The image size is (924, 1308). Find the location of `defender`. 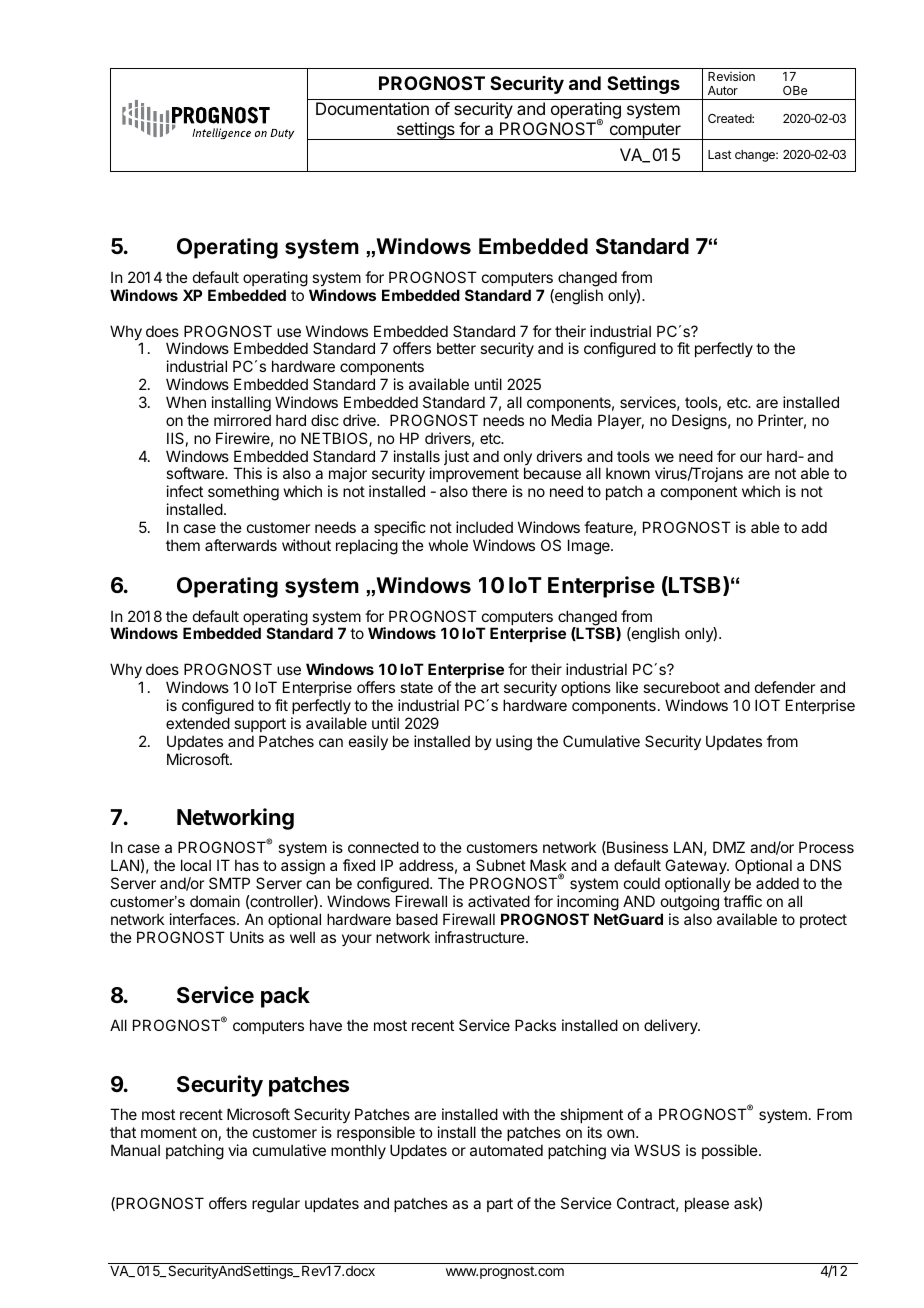

defender is located at coordinates (785, 687).
